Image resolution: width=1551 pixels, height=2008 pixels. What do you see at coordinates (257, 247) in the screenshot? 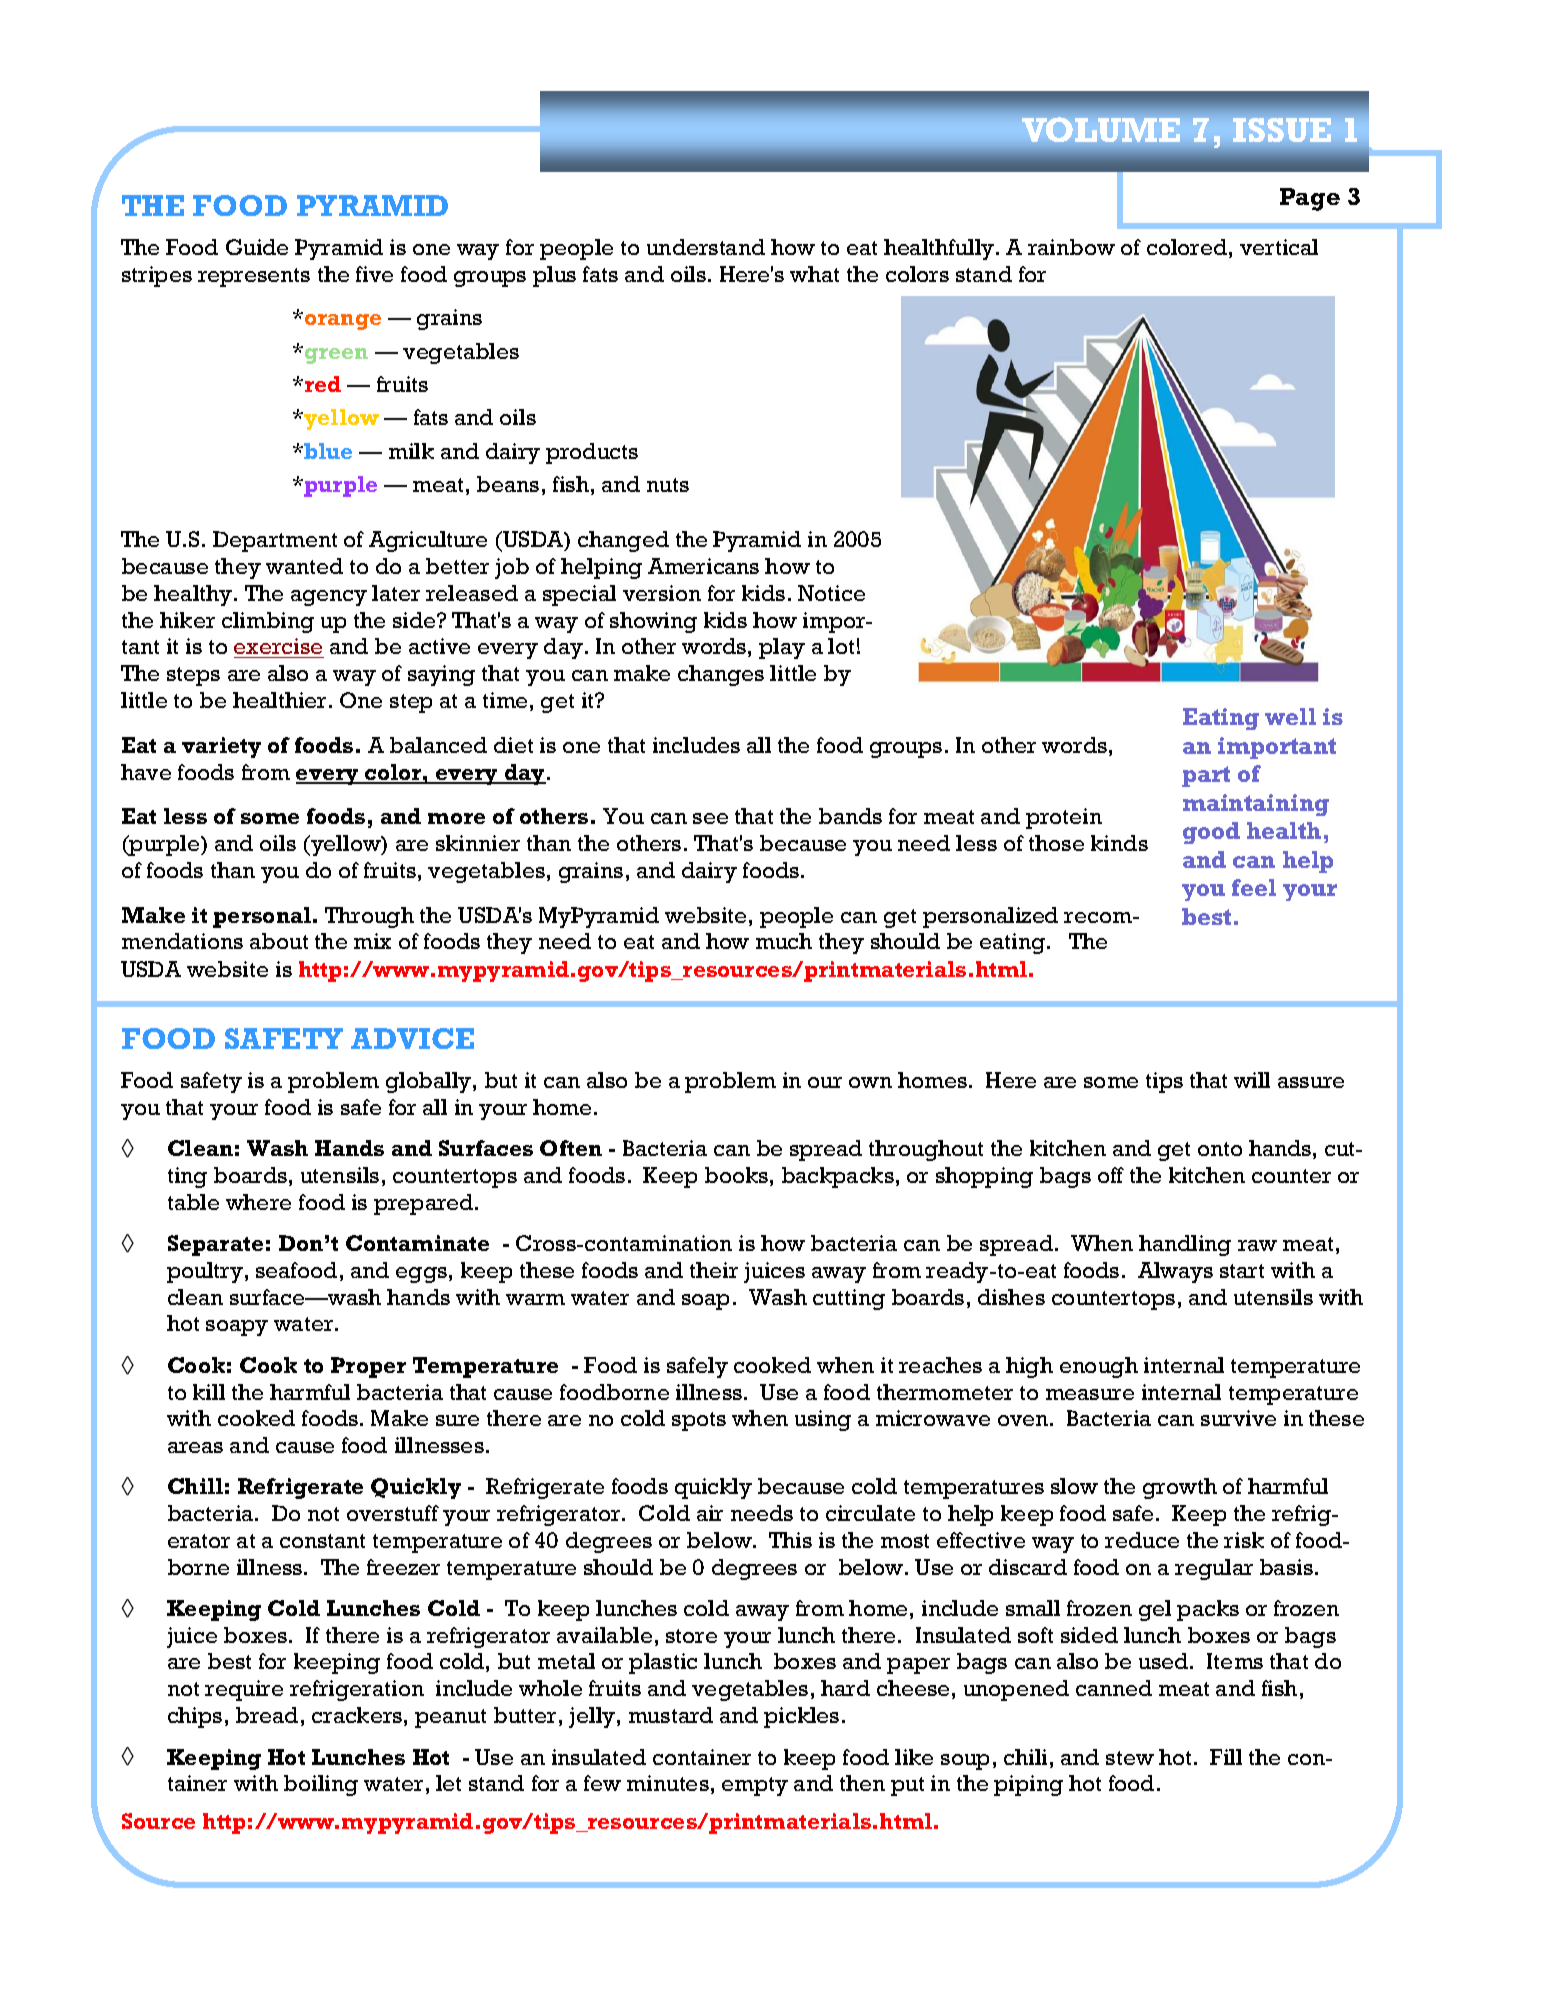
I see `Guide` at bounding box center [257, 247].
